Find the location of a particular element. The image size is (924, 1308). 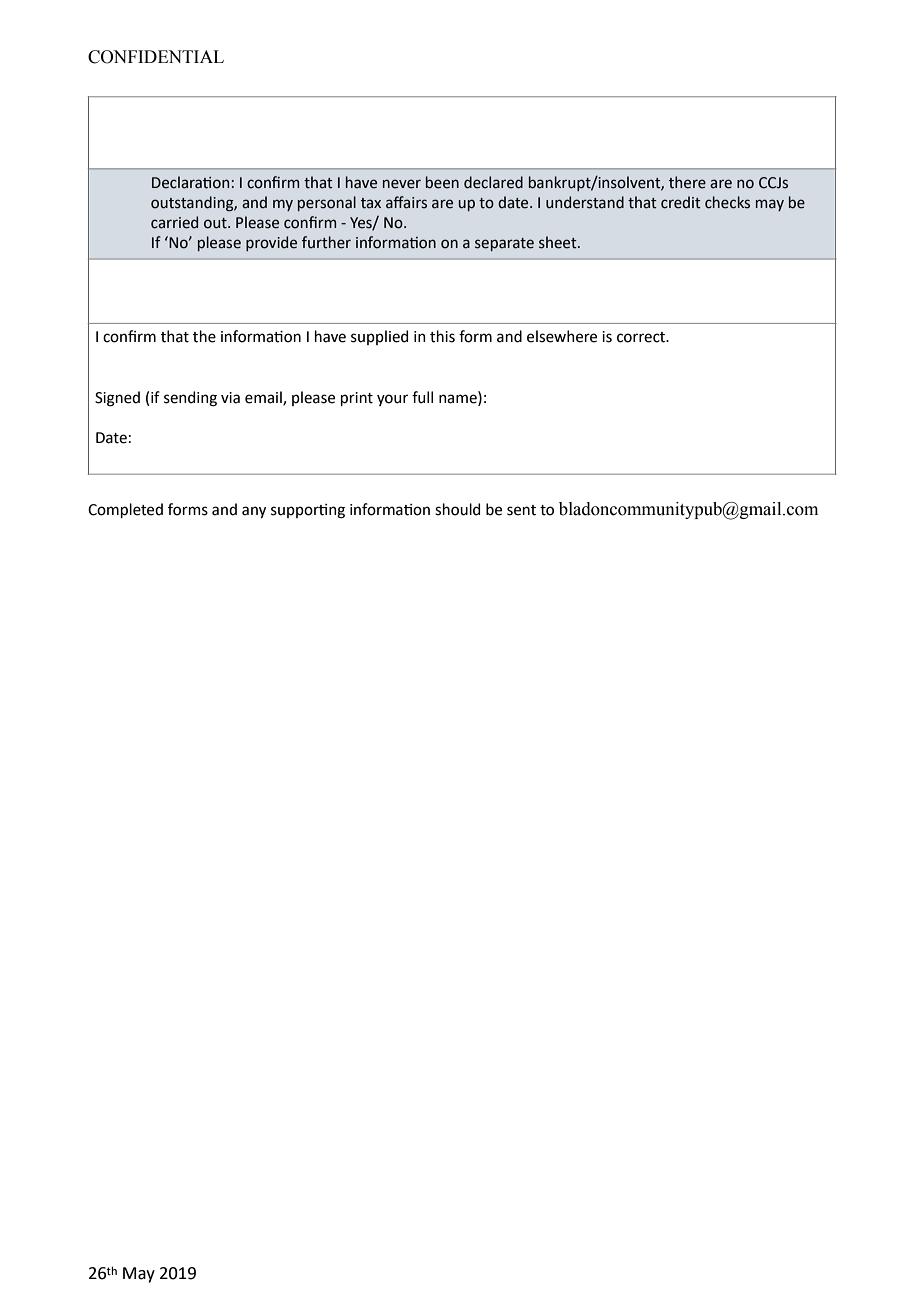

this is located at coordinates (442, 336).
